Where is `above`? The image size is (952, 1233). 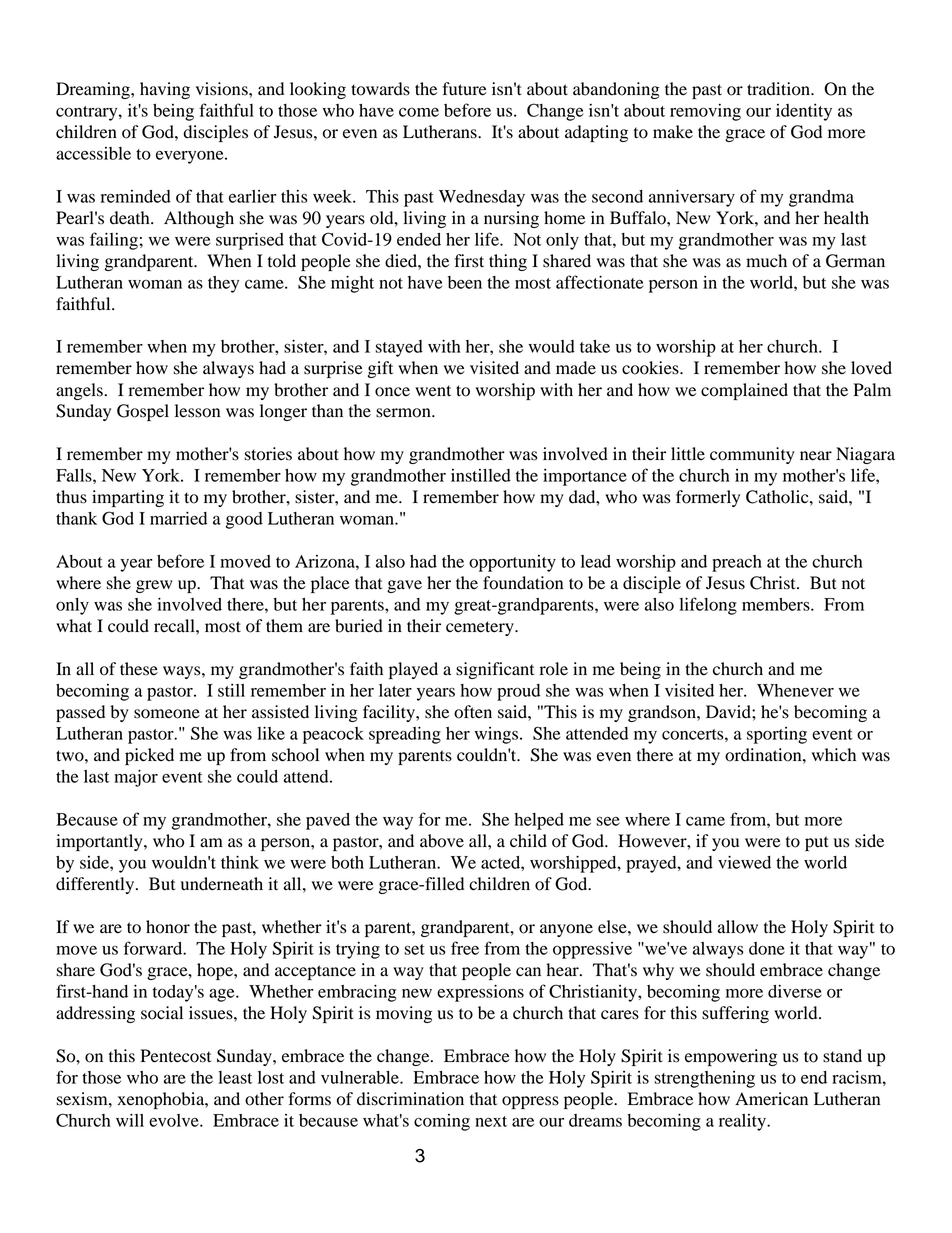
above is located at coordinates (442, 841).
